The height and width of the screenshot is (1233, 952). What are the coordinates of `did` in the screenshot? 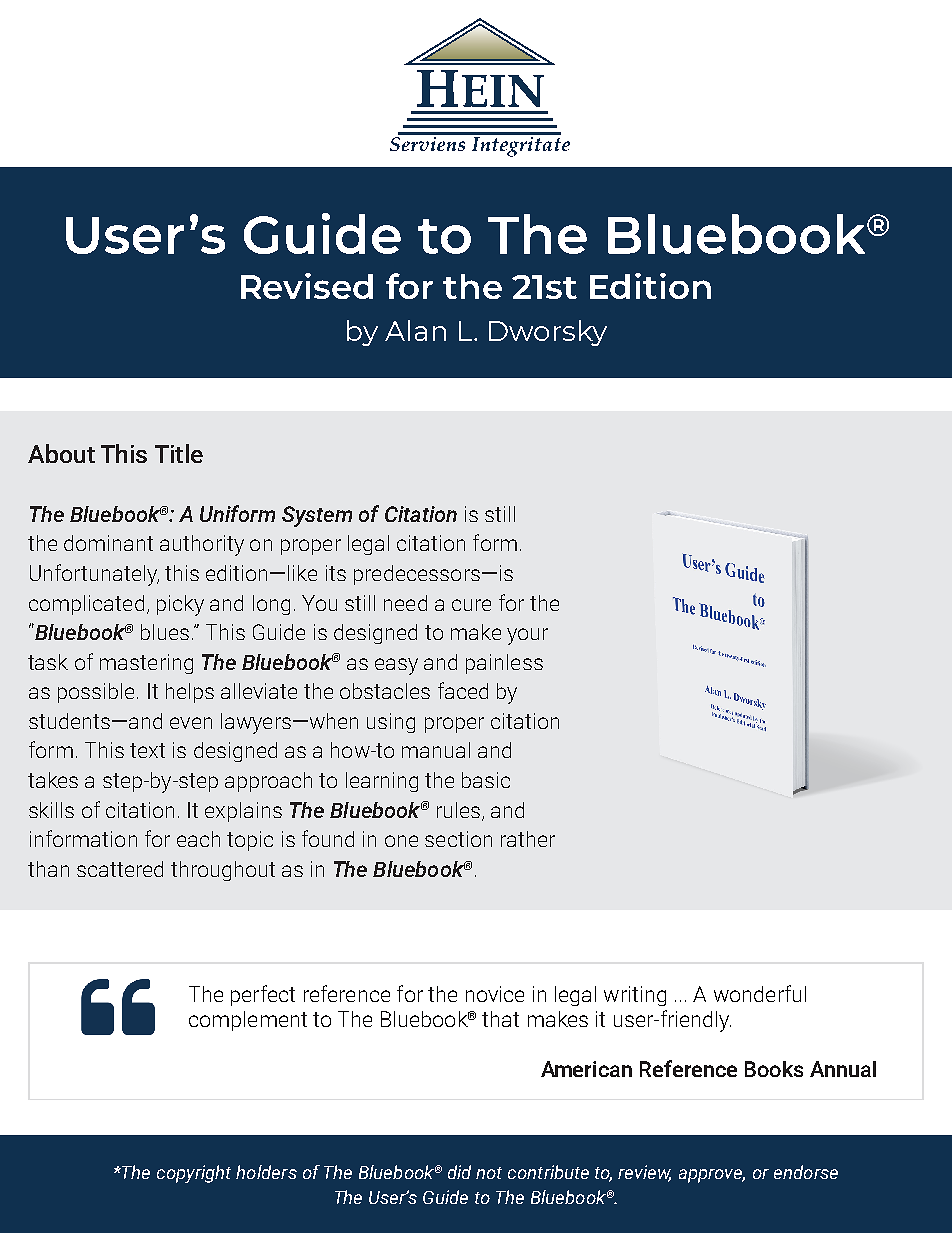 It's located at (459, 1172).
